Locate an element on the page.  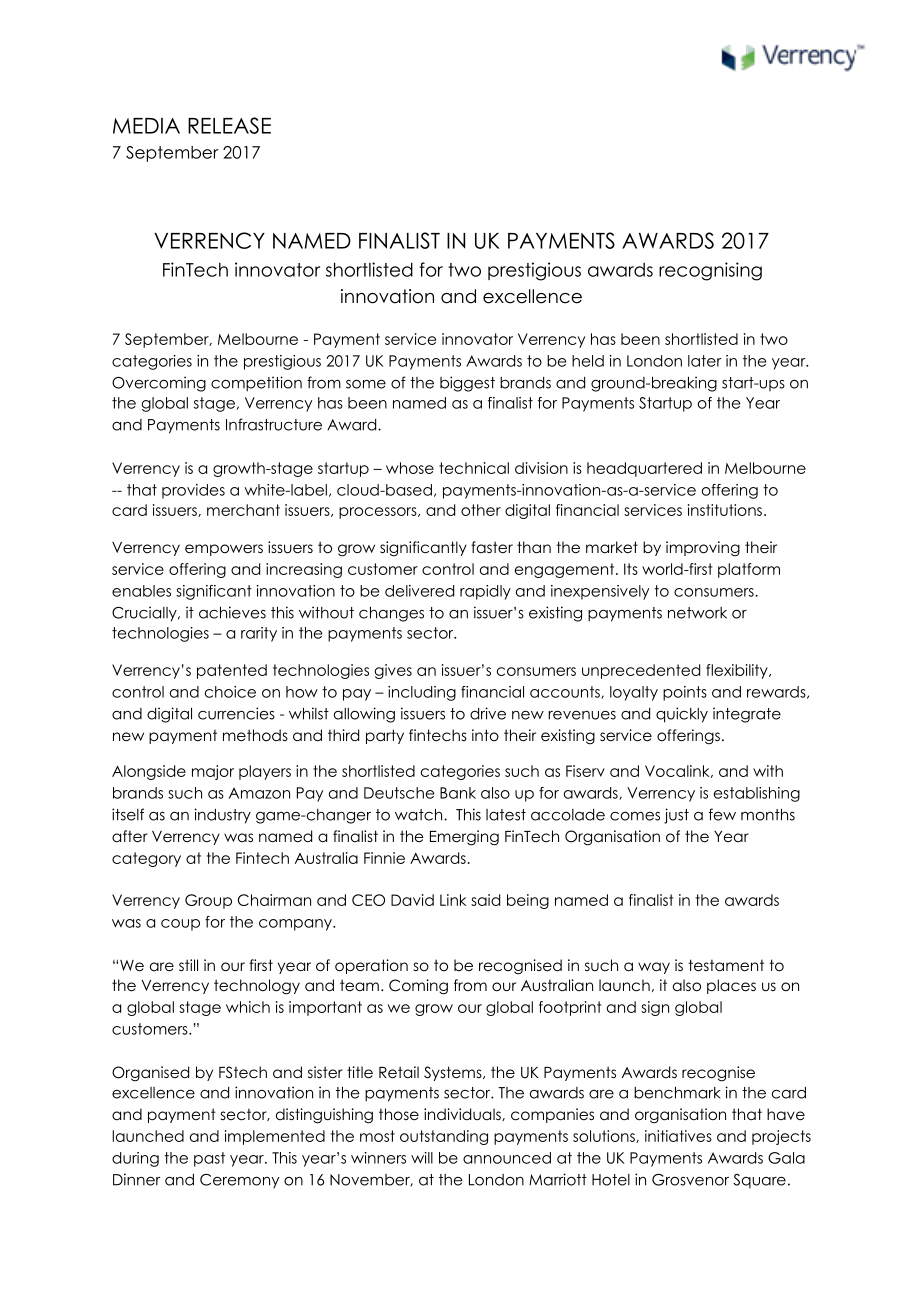
RELEASE is located at coordinates (229, 125).
